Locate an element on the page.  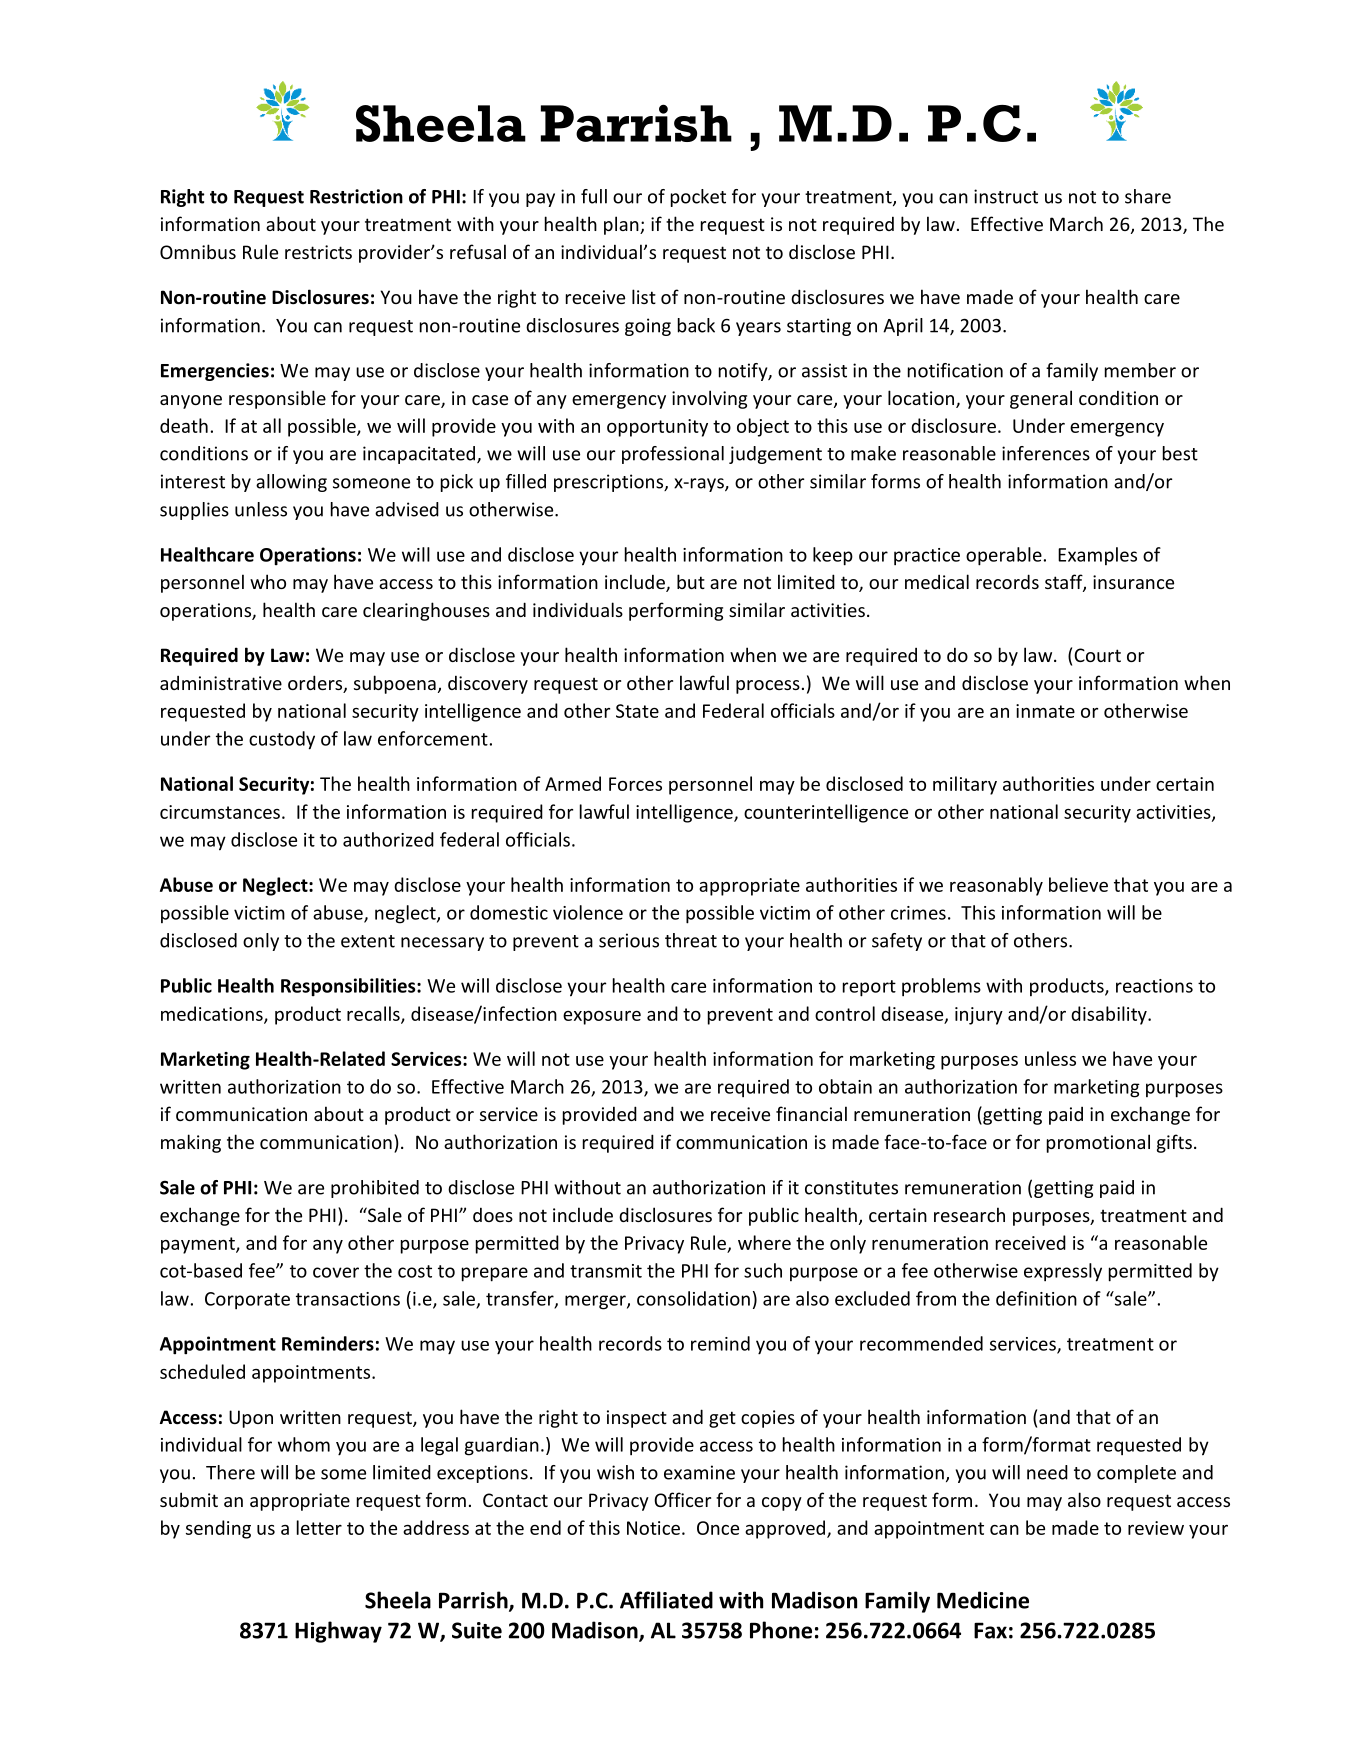
threat is located at coordinates (691, 940).
